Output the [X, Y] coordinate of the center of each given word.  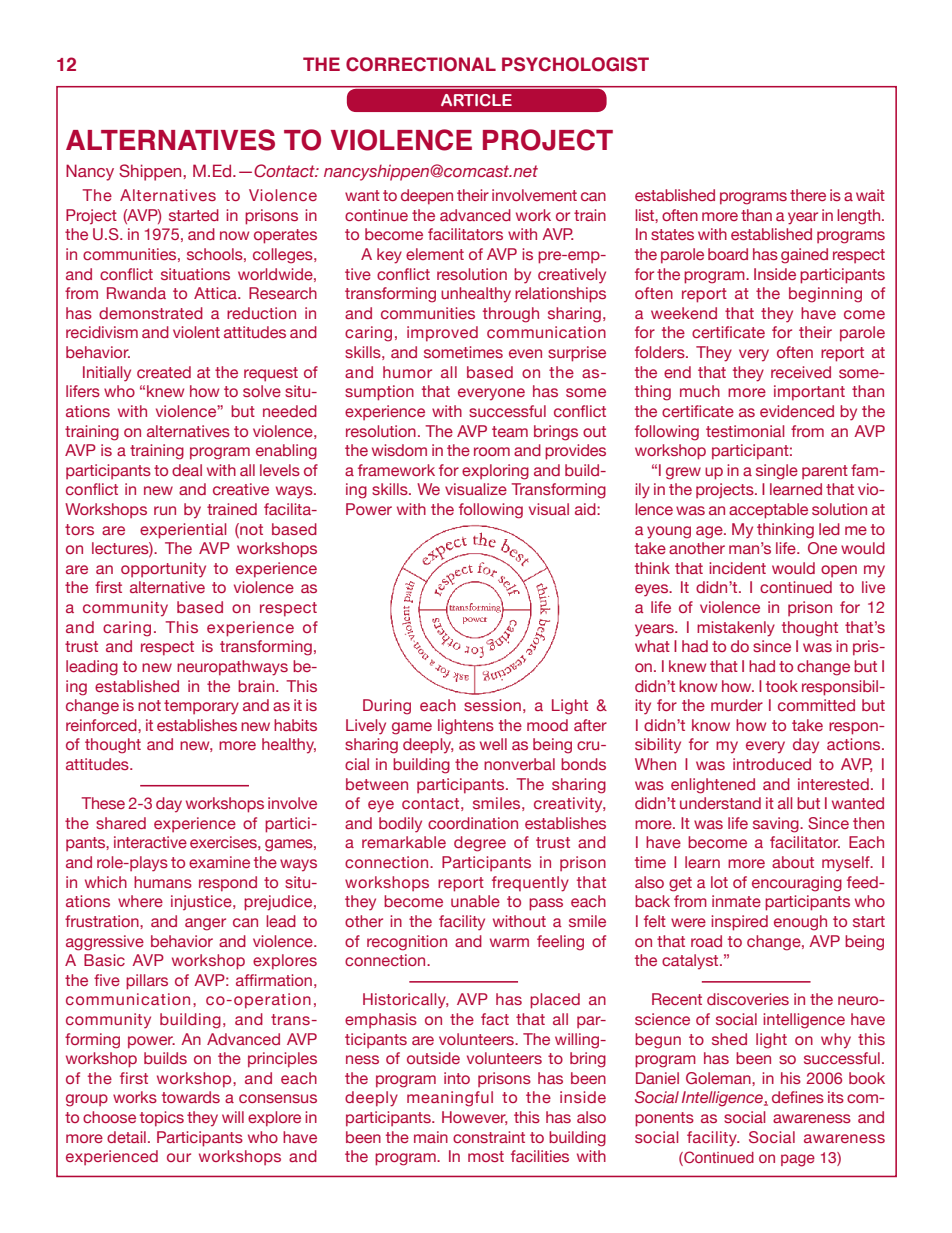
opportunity [163, 570]
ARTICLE [476, 100]
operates [285, 236]
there [808, 195]
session [492, 705]
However [474, 1118]
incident [737, 568]
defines [798, 1097]
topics [162, 1119]
